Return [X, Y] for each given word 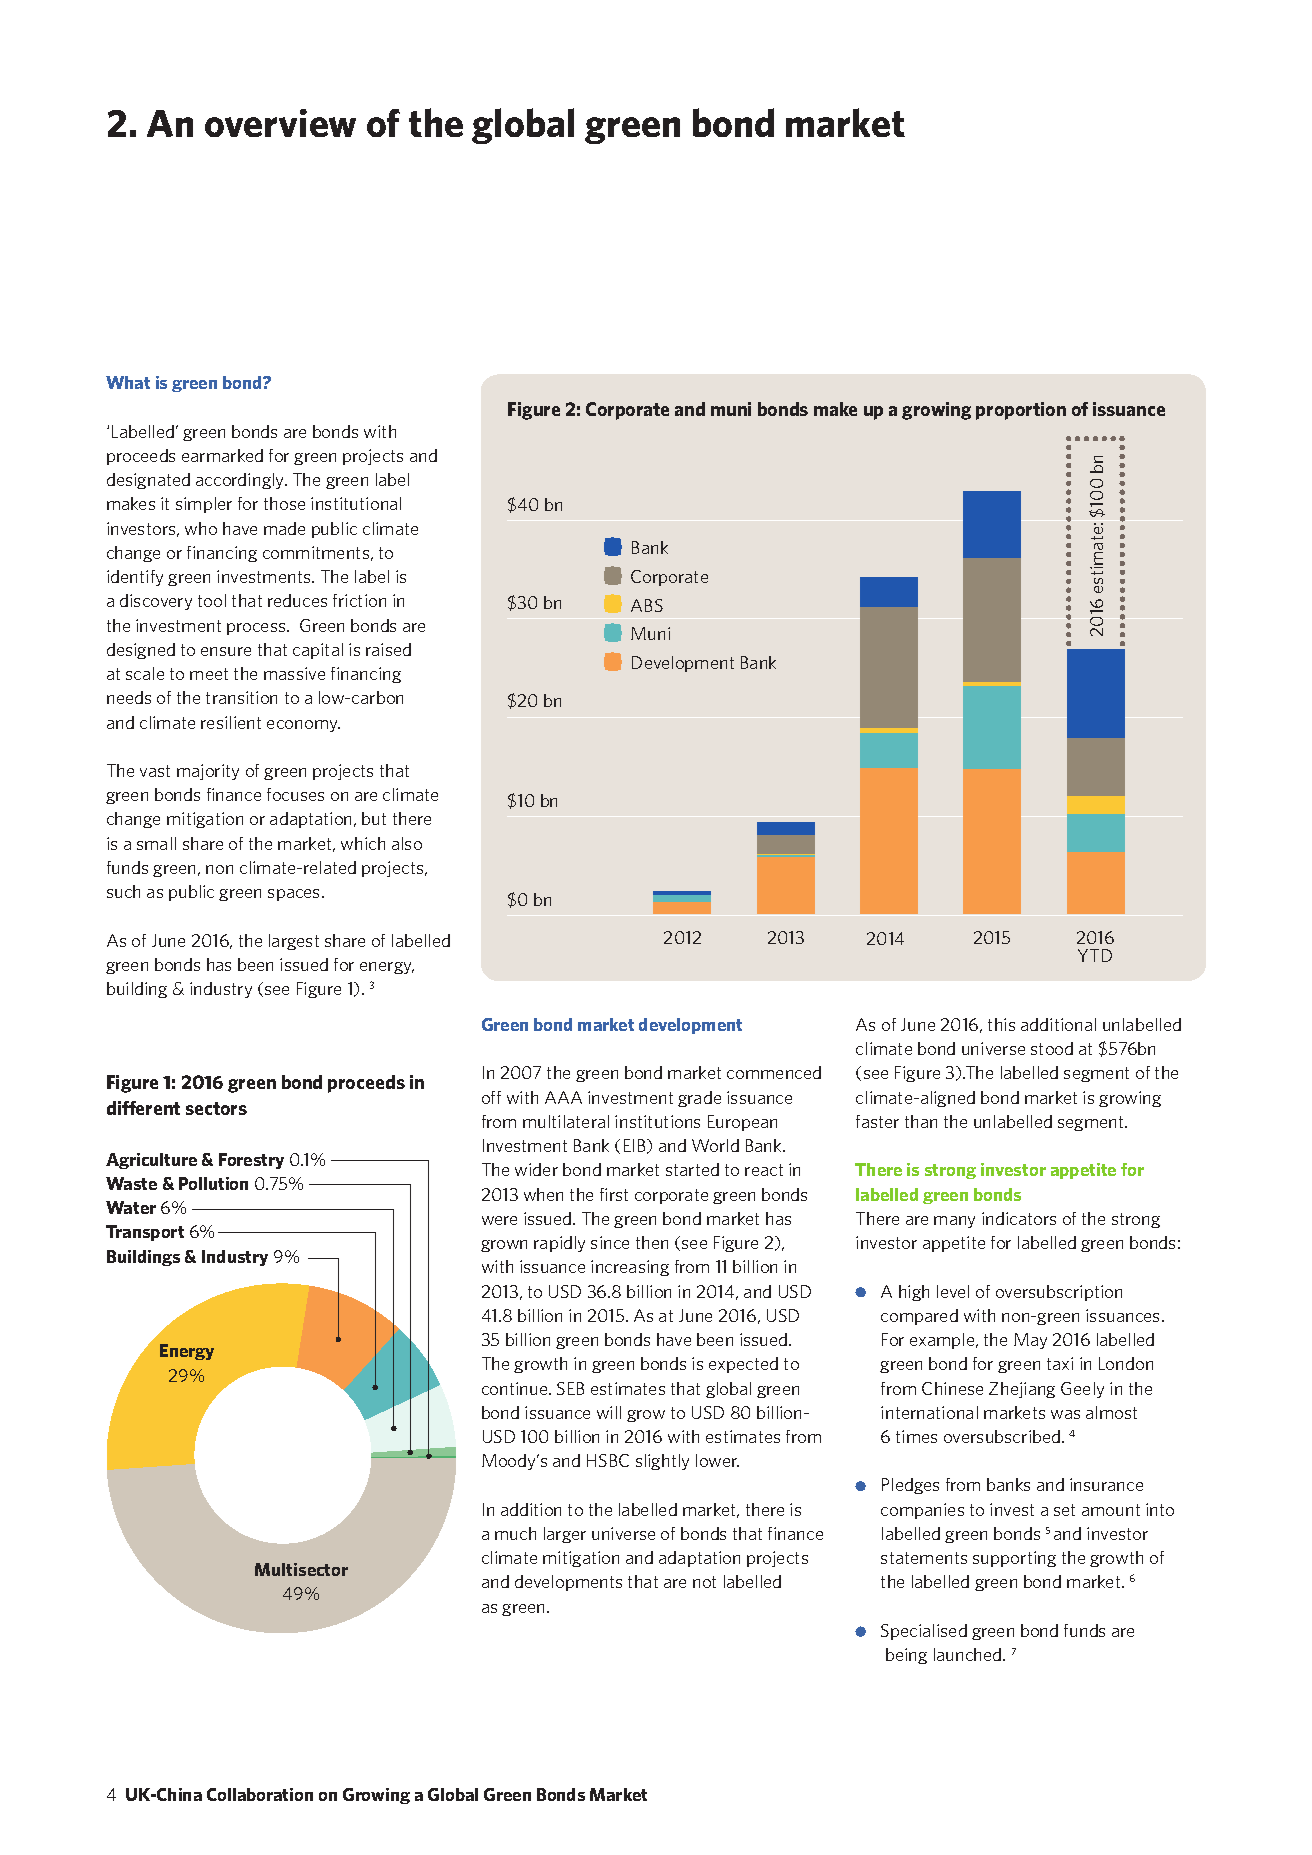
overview [280, 123]
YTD [1095, 955]
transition [241, 697]
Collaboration [260, 1794]
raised [388, 649]
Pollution [213, 1183]
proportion [1021, 411]
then [652, 1242]
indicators [1019, 1218]
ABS [647, 605]
